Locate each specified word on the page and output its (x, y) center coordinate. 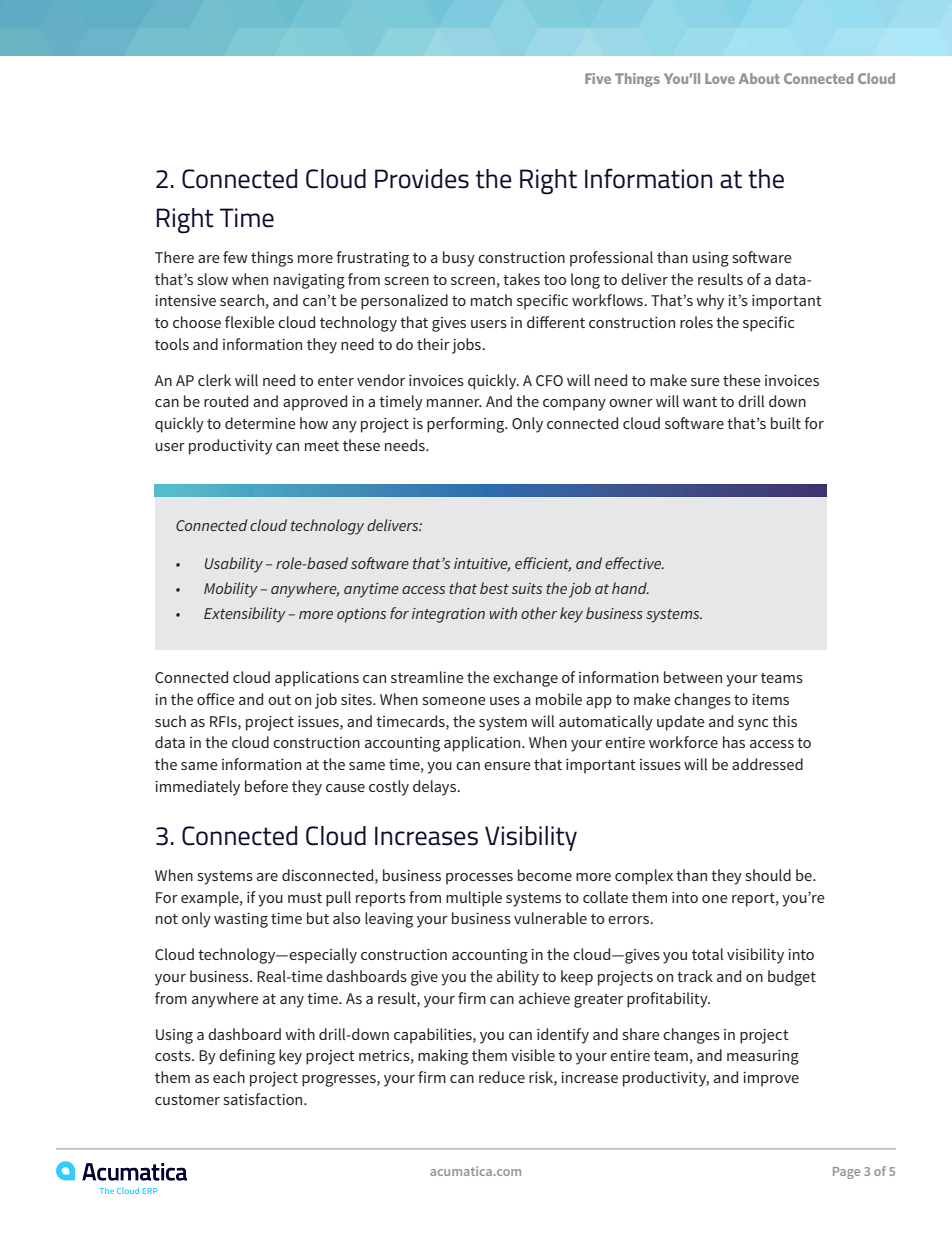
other (539, 613)
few (235, 257)
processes (479, 879)
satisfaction (264, 1099)
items (770, 699)
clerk (214, 380)
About (759, 78)
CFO (549, 380)
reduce (502, 1077)
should (768, 875)
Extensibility (245, 615)
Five (598, 78)
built (786, 423)
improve (771, 1079)
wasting (241, 920)
